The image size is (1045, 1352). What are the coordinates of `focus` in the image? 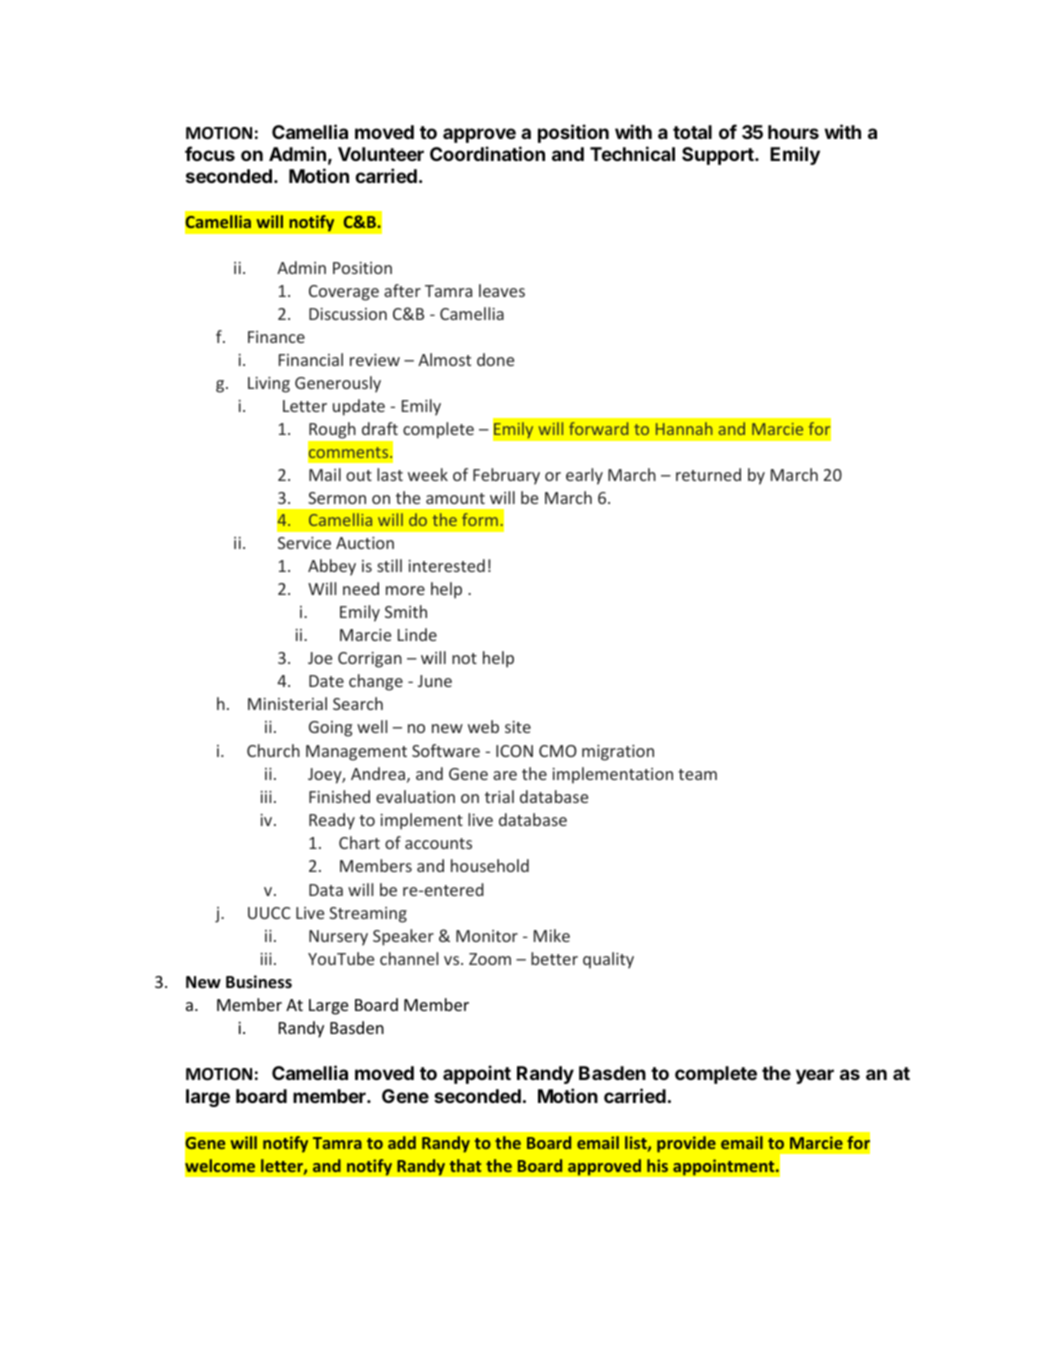 It's located at (210, 153).
